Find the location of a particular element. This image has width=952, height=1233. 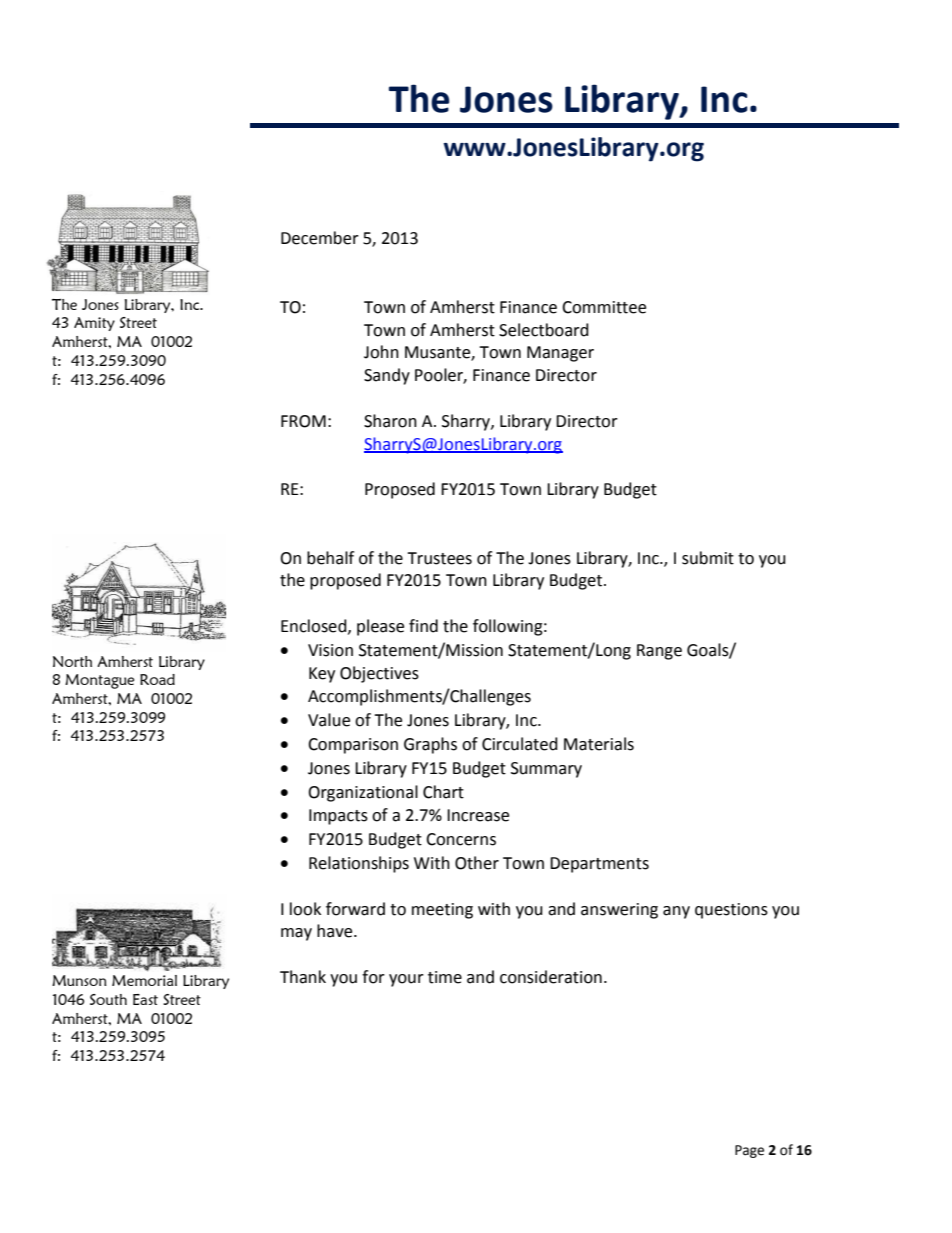

December is located at coordinates (320, 238).
